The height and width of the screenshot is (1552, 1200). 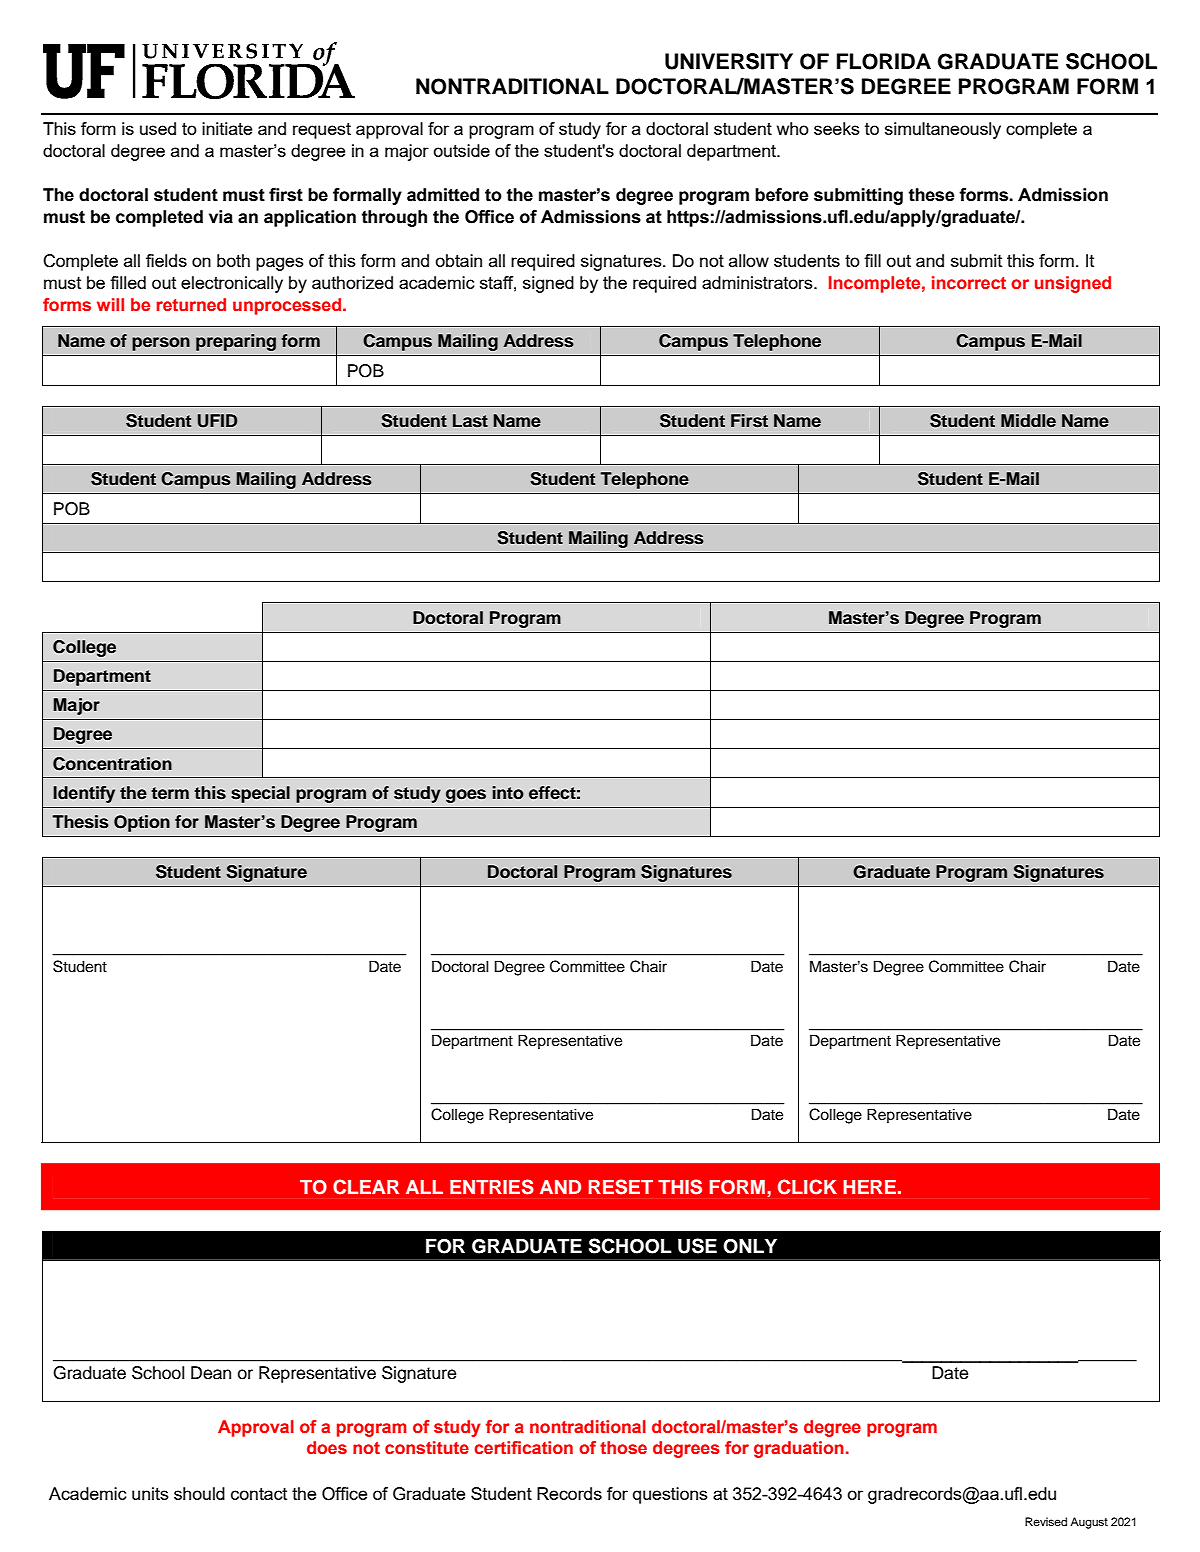 What do you see at coordinates (869, 1187) in the screenshot?
I see `HERE` at bounding box center [869, 1187].
